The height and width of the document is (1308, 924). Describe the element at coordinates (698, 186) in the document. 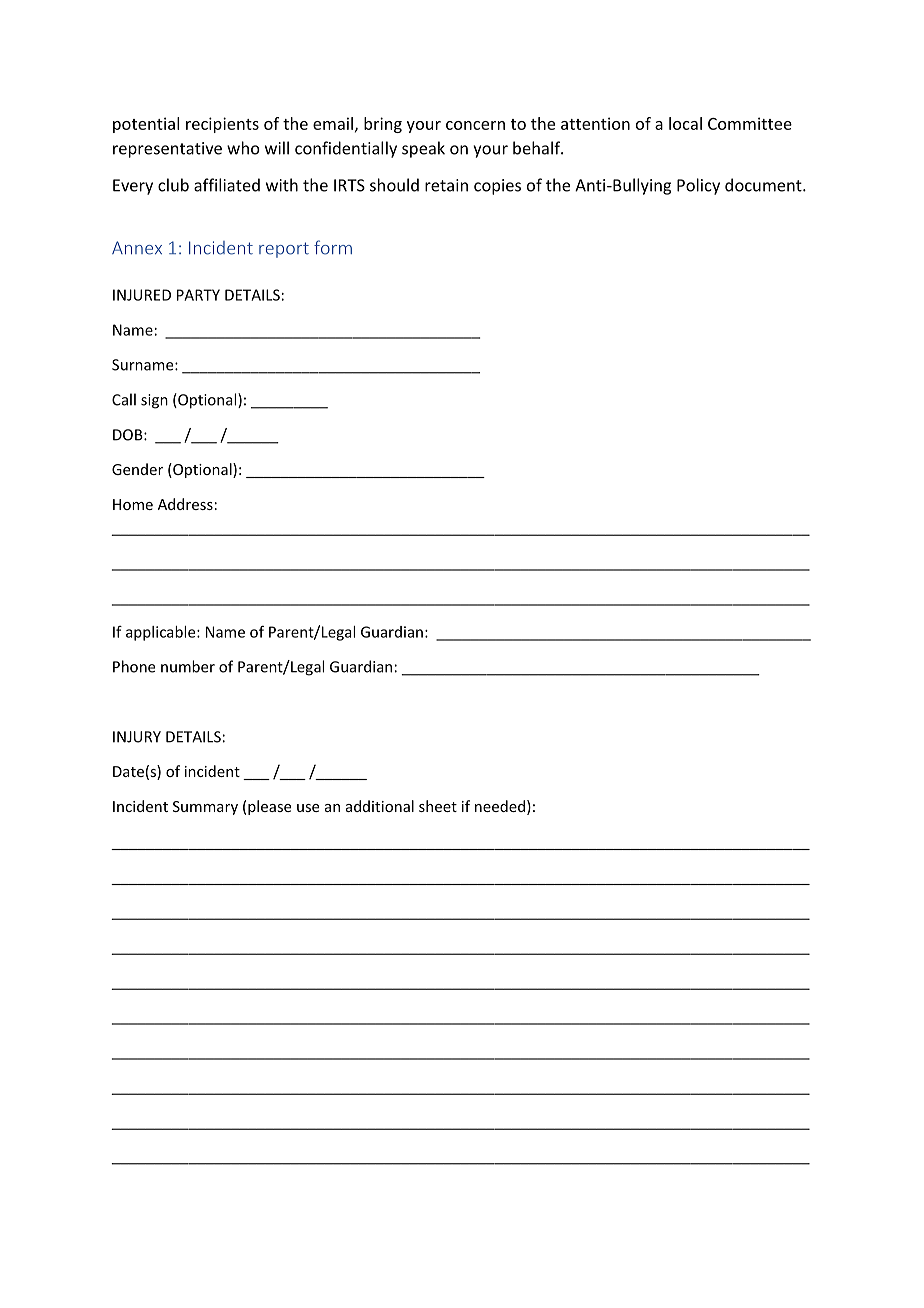

I see `Policy` at that location.
